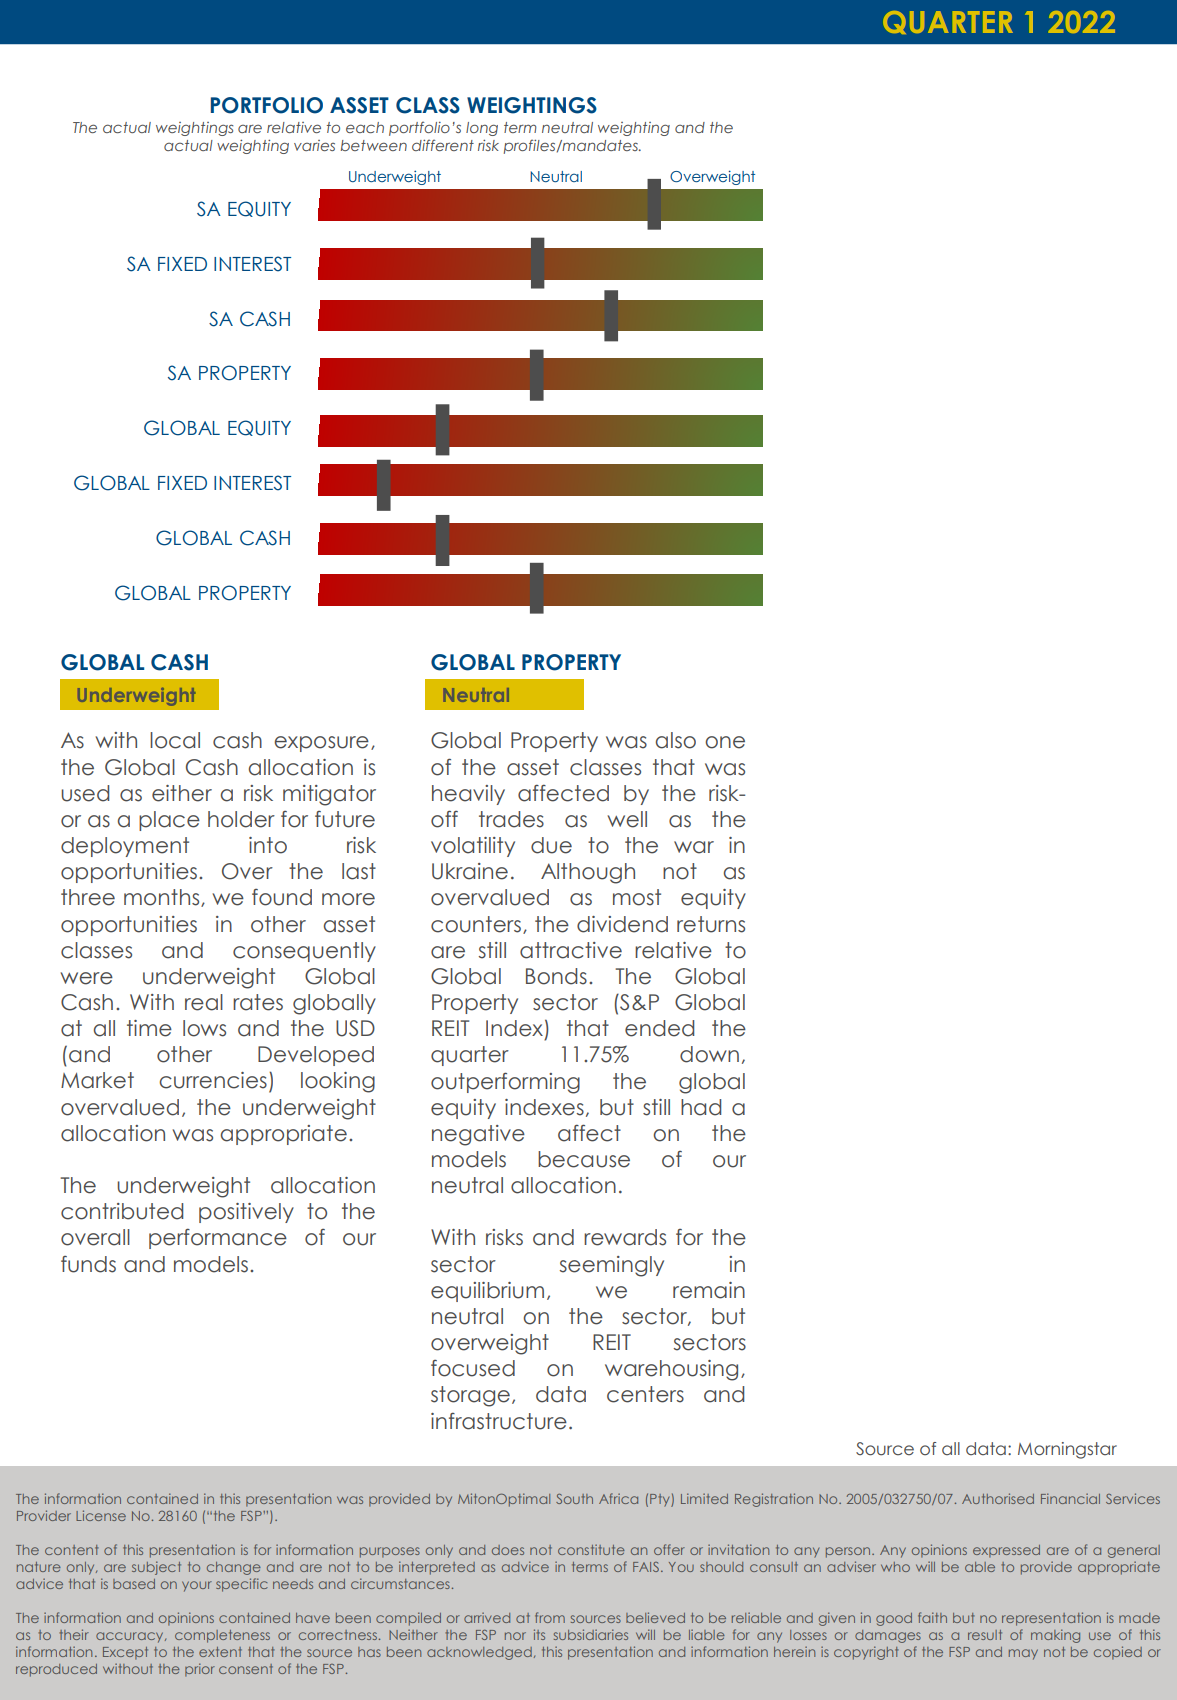 The height and width of the document is (1700, 1177). I want to click on local, so click(175, 740).
